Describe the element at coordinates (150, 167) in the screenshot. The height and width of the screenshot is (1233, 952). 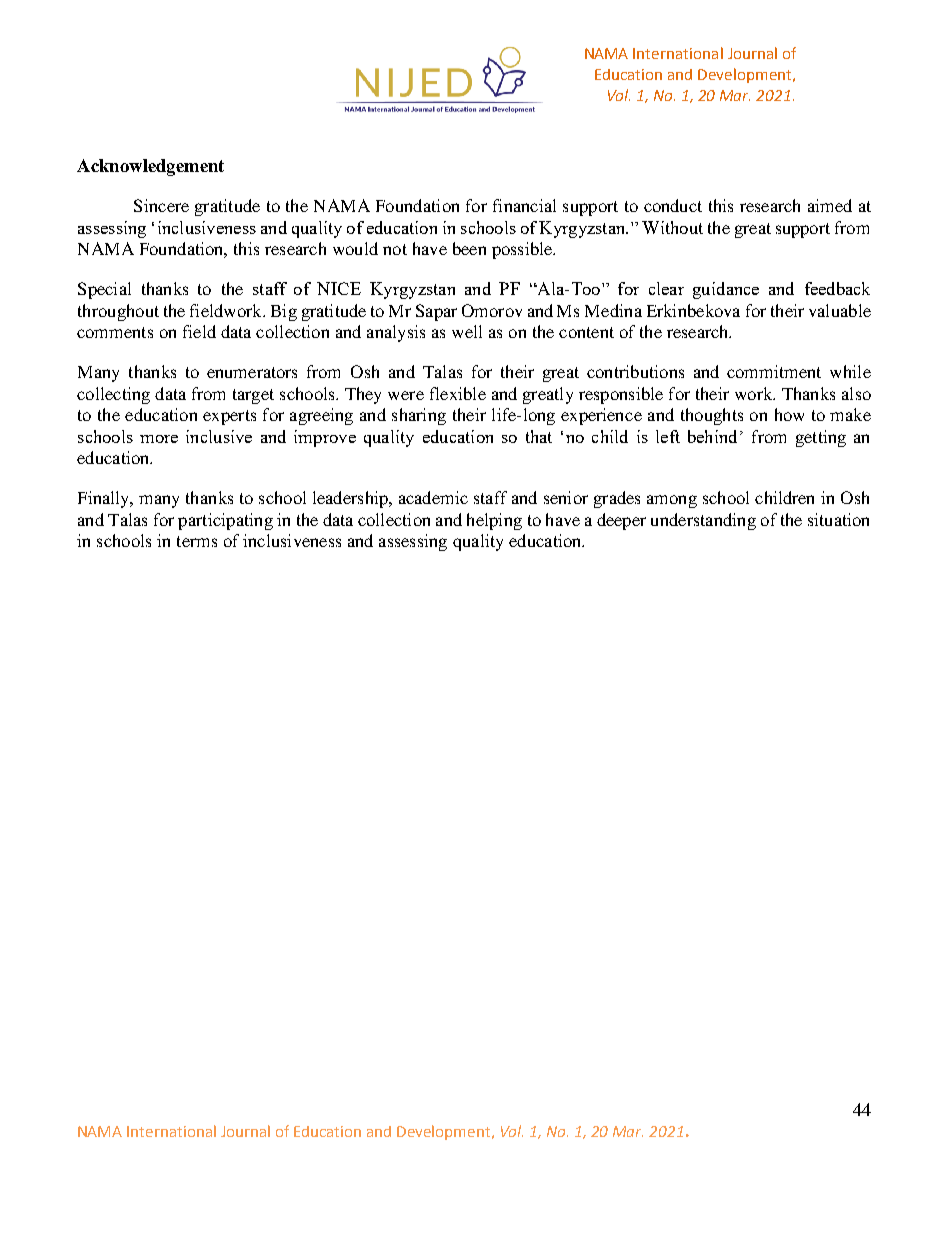
I see `Acknowledgement` at that location.
